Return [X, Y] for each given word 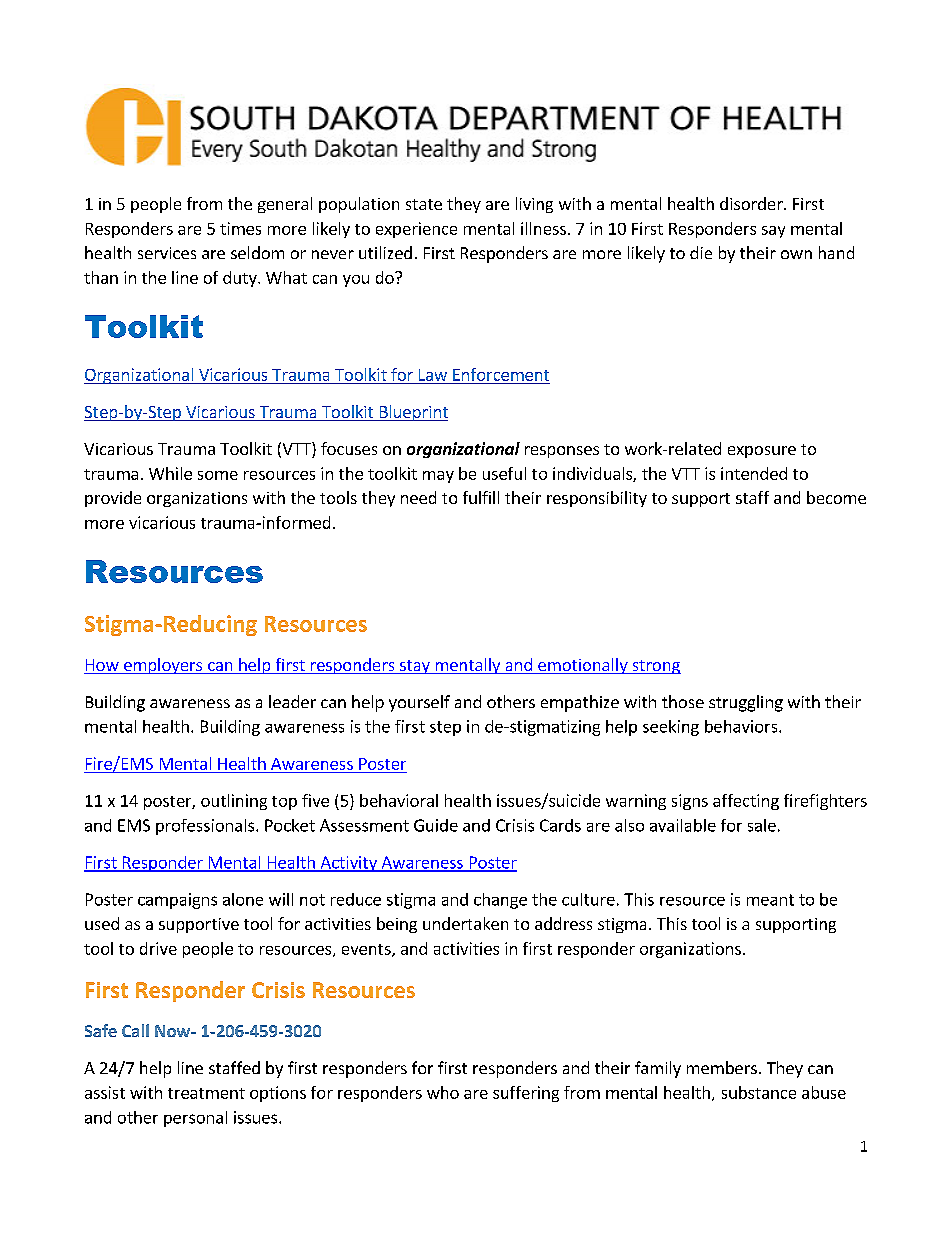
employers [163, 666]
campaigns [177, 901]
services [167, 253]
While [170, 473]
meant [770, 900]
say [773, 232]
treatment [206, 1093]
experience [416, 230]
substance [759, 1092]
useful [504, 473]
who [443, 1092]
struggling [746, 703]
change [500, 901]
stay [415, 667]
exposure [762, 452]
